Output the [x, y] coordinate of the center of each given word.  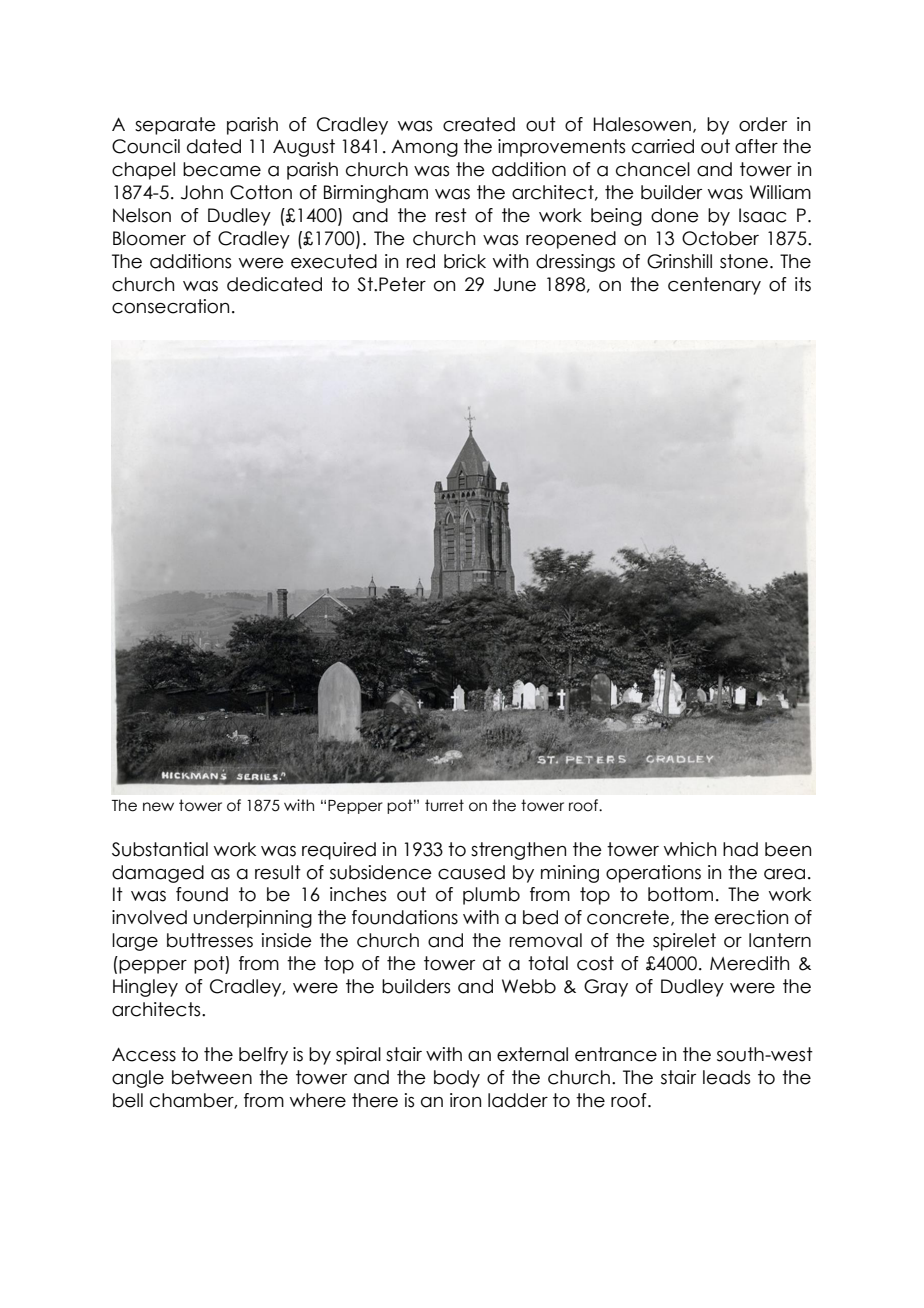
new [158, 807]
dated [214, 146]
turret [444, 805]
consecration [170, 306]
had [740, 849]
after [756, 146]
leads [726, 1077]
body [457, 1079]
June [515, 284]
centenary [714, 286]
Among [424, 148]
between [212, 1077]
